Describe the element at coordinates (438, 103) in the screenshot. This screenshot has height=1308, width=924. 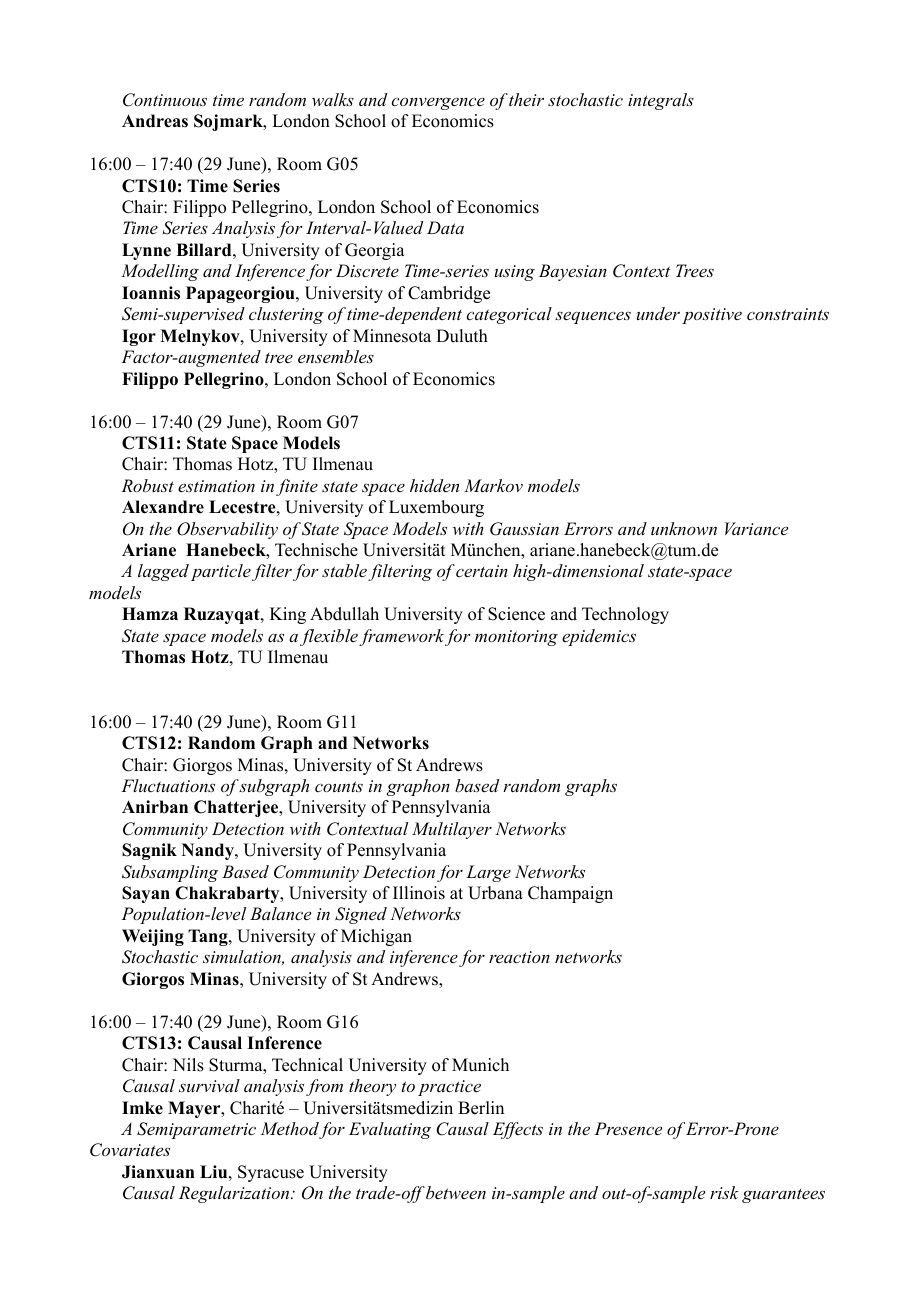
I see `convergence` at that location.
